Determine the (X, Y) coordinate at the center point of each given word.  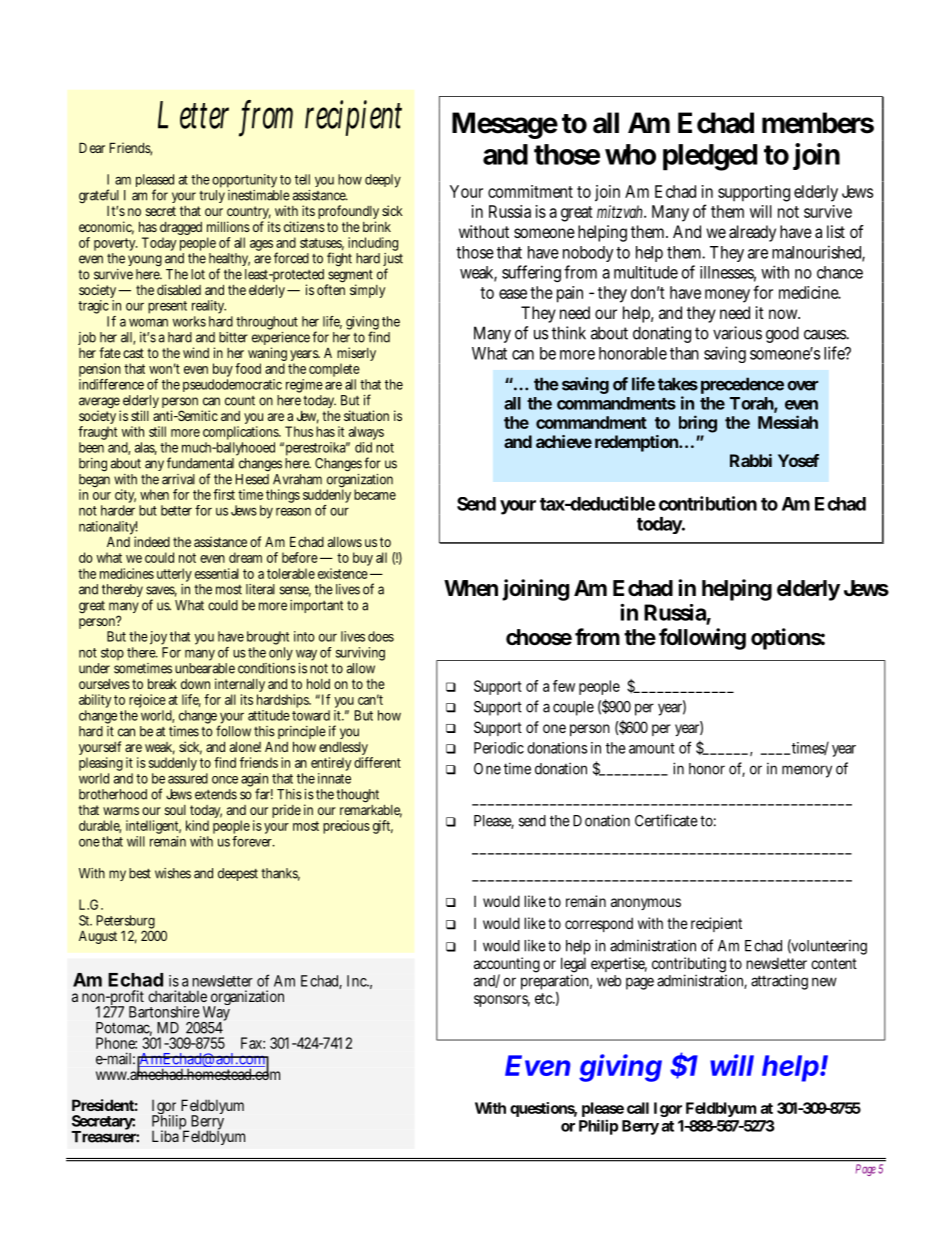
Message (505, 125)
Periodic (499, 748)
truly (212, 196)
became (375, 494)
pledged (710, 157)
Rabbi (751, 460)
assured (188, 778)
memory (807, 771)
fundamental (202, 462)
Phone (116, 1043)
